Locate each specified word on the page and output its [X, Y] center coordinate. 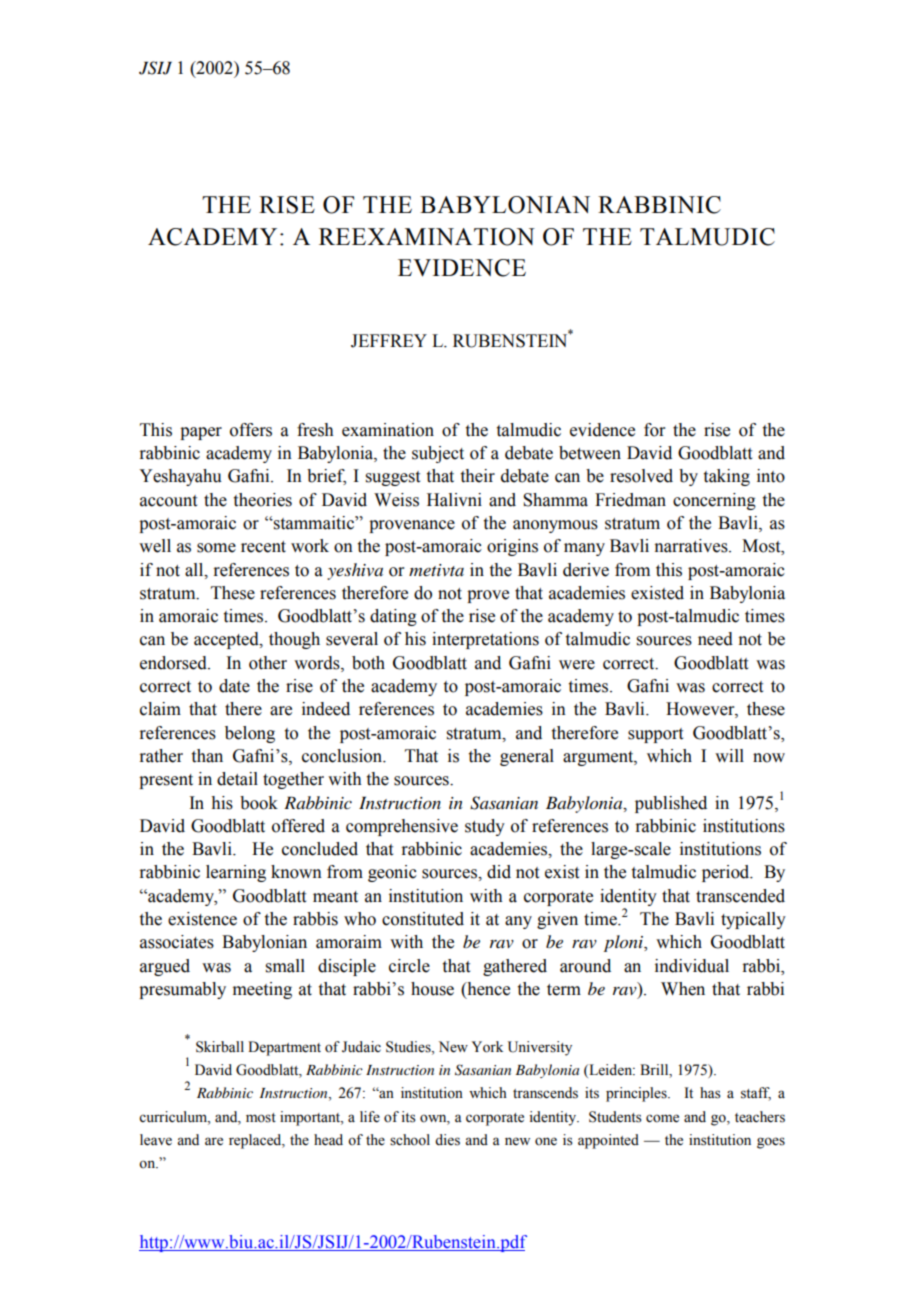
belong [250, 734]
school [410, 1140]
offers [251, 430]
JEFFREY [389, 341]
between [590, 453]
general [527, 757]
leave [156, 1140]
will [729, 755]
